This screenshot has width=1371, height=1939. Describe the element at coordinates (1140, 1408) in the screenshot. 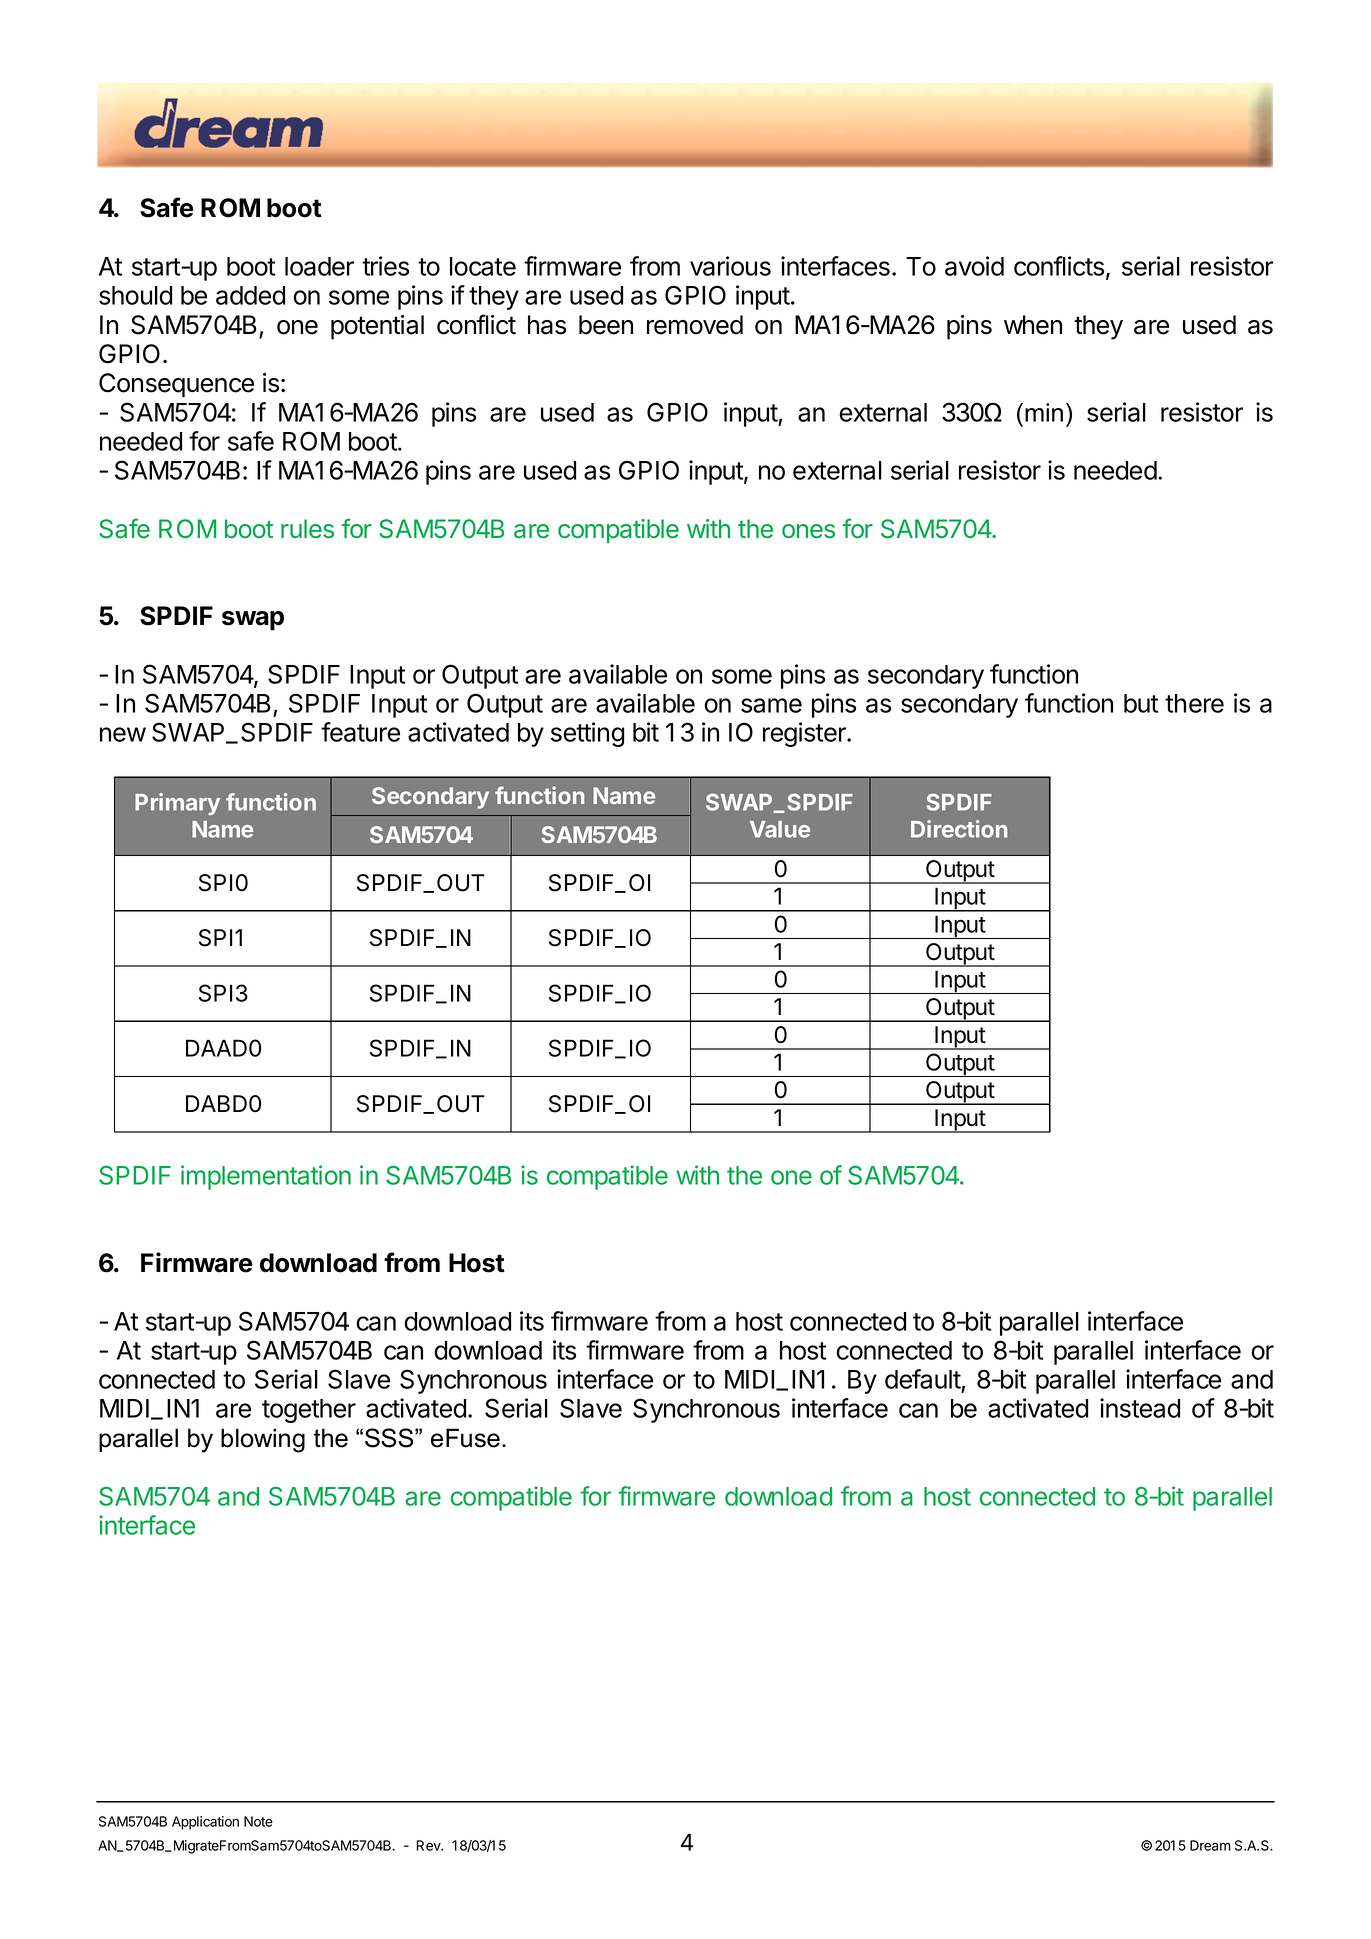

I see `instead` at that location.
